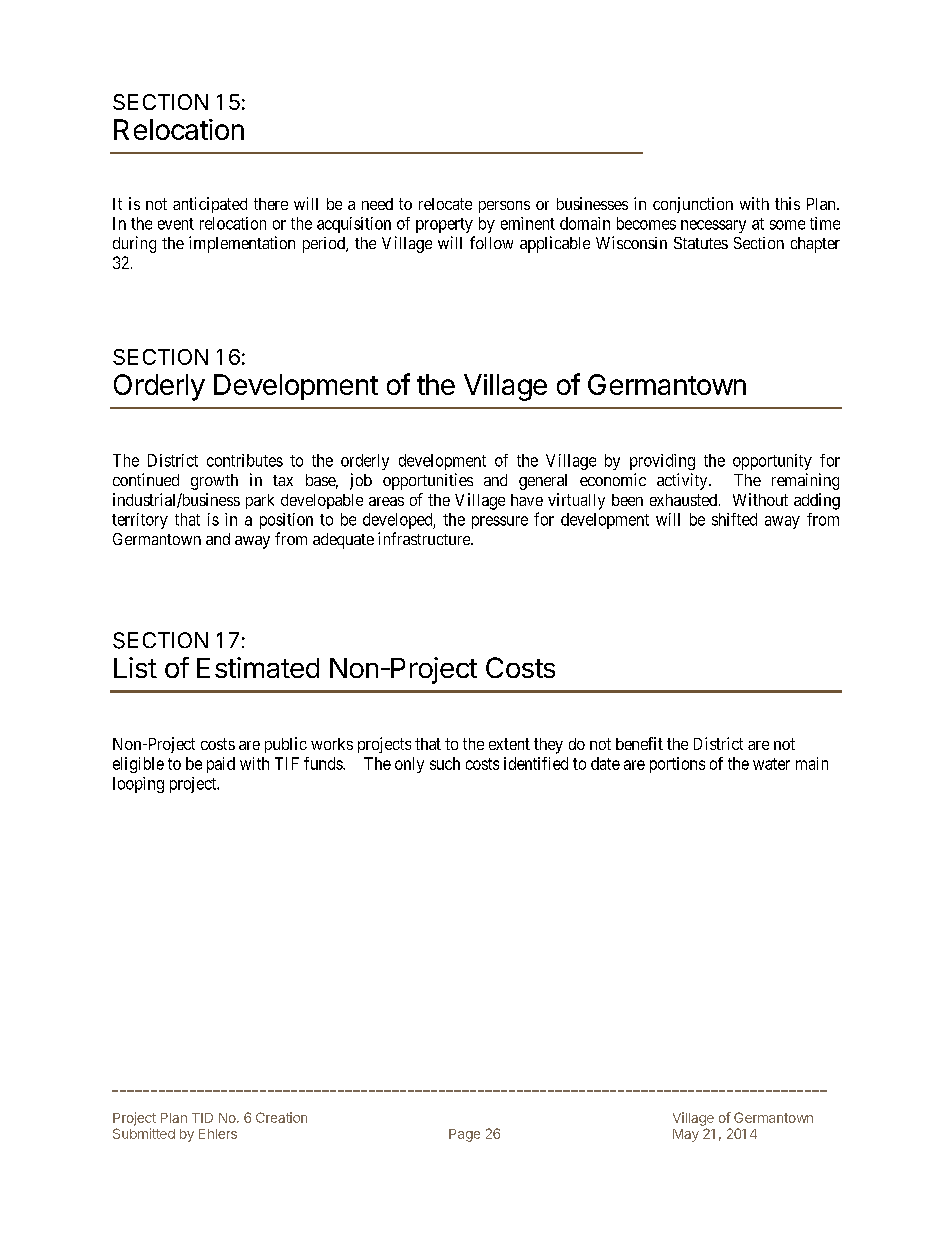 Image resolution: width=952 pixels, height=1233 pixels. Describe the element at coordinates (771, 764) in the screenshot. I see `water` at that location.
